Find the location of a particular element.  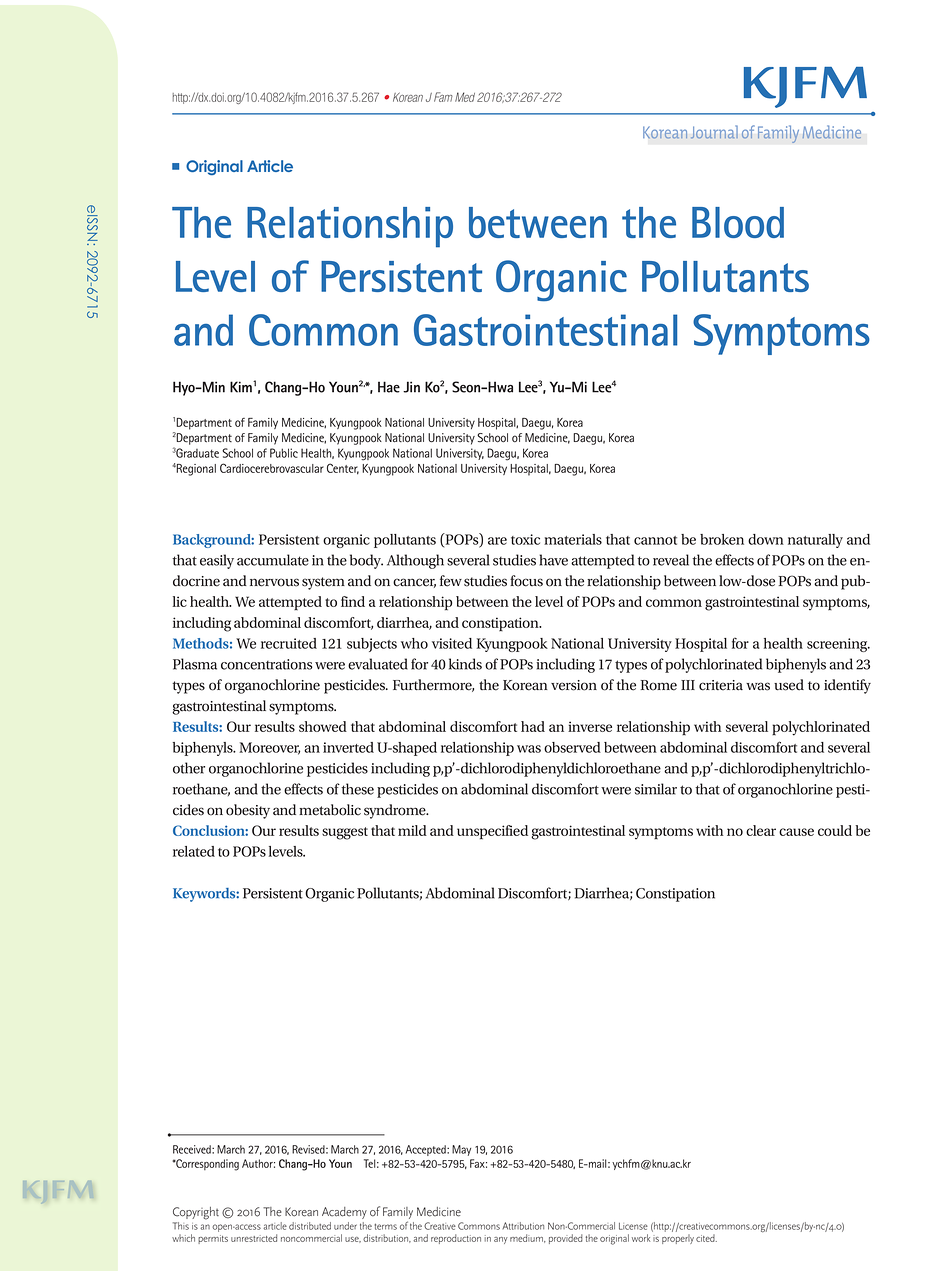

recruited is located at coordinates (289, 643).
